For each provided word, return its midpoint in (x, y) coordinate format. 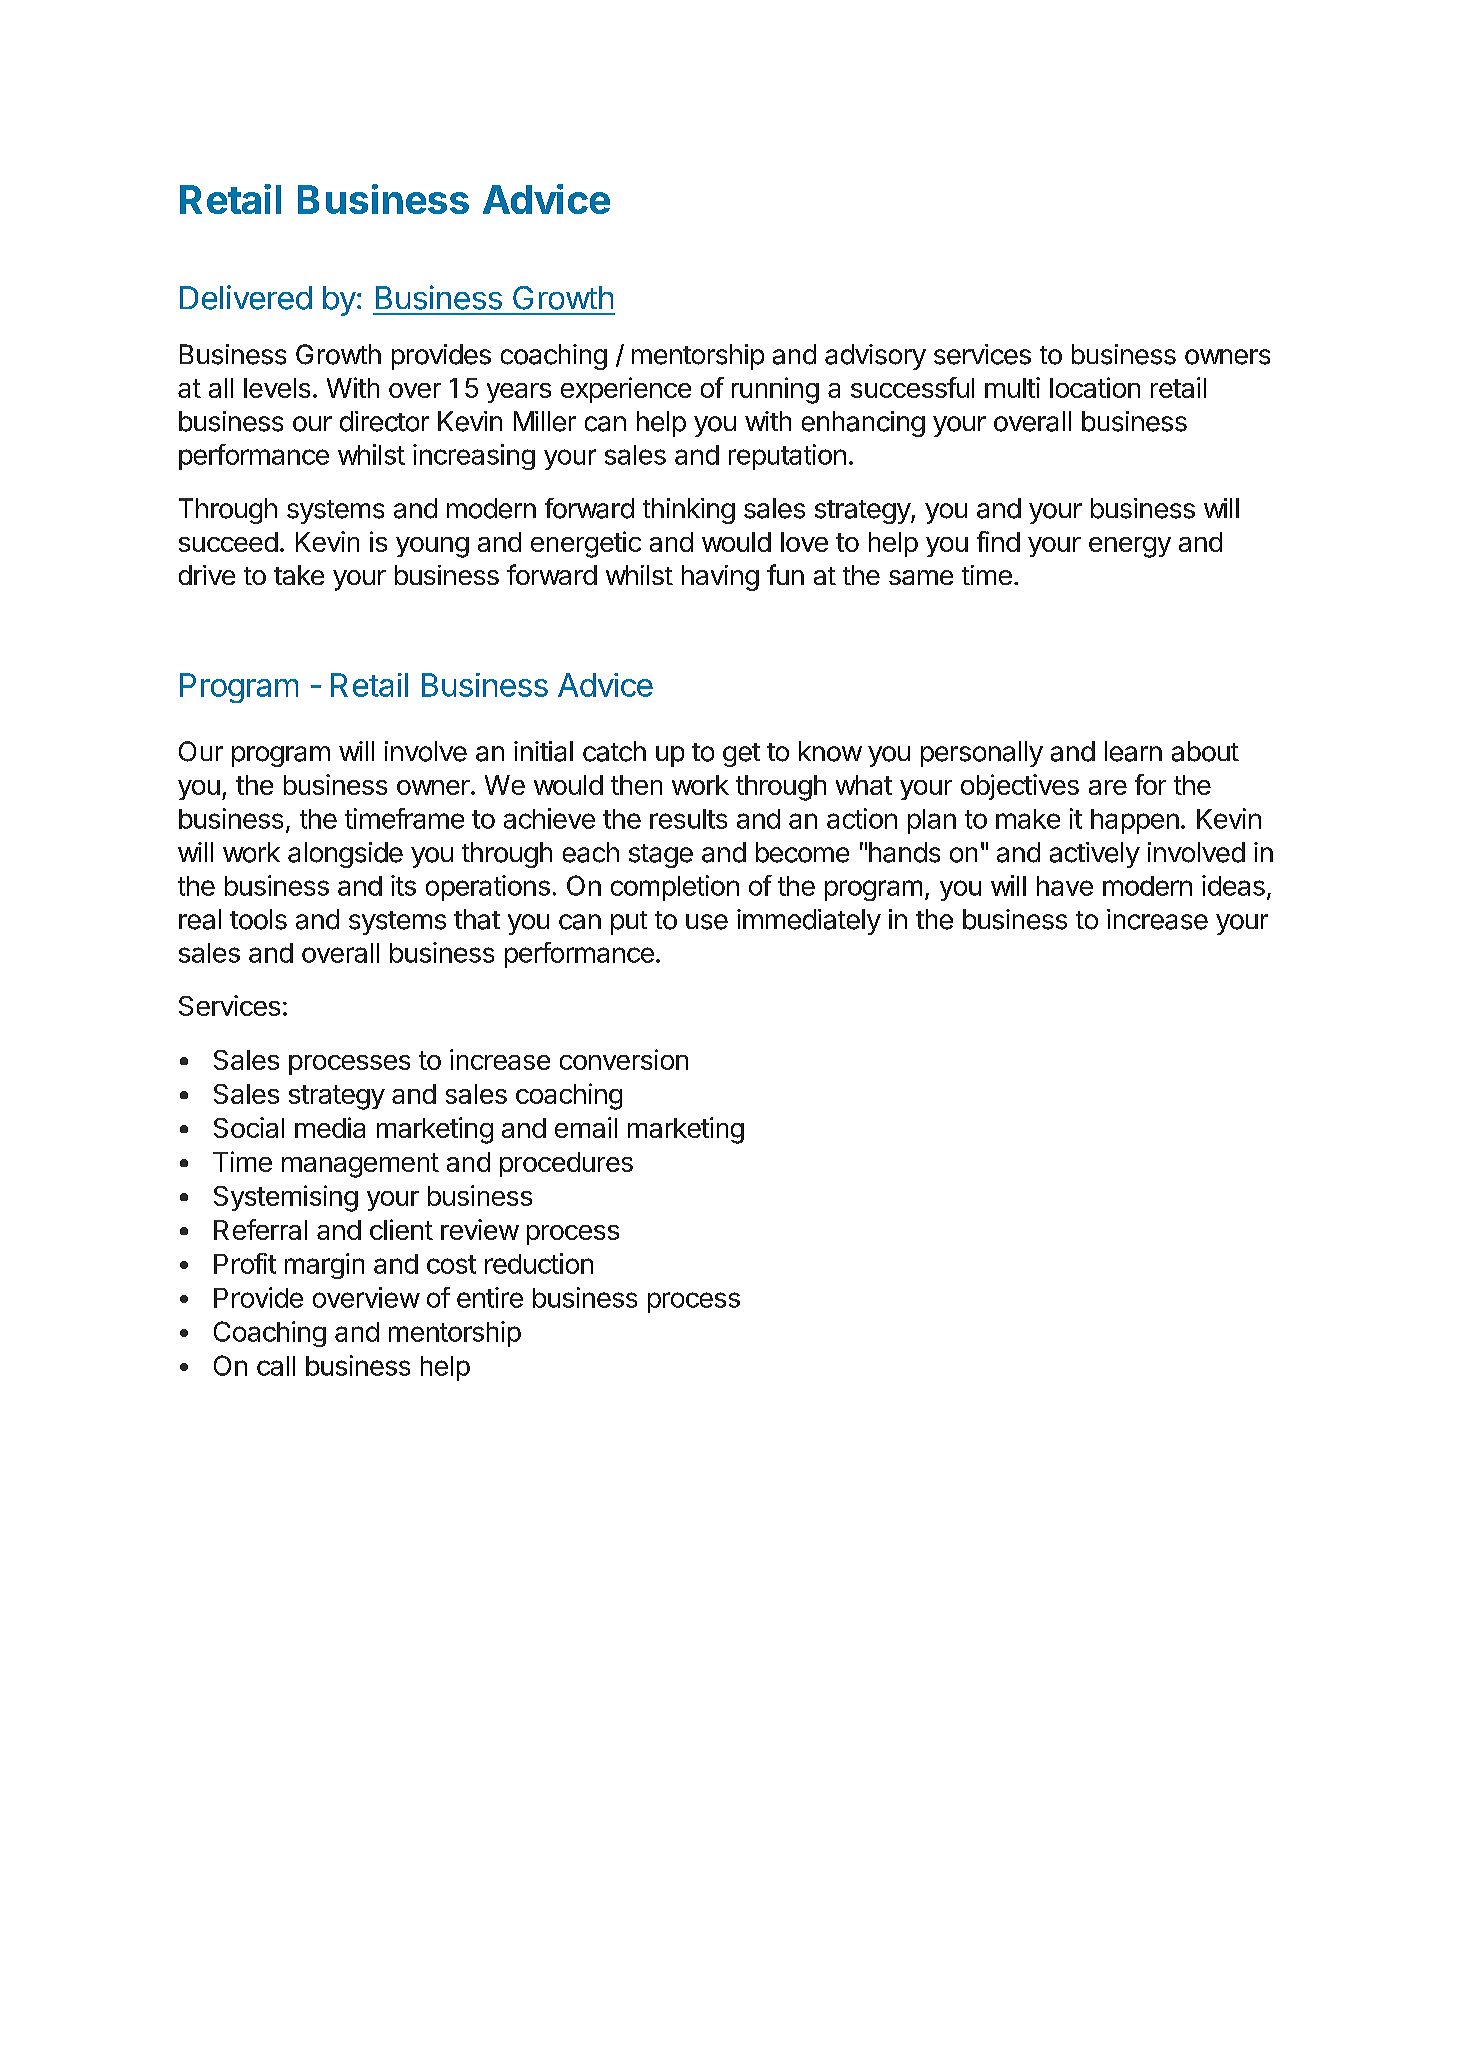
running (775, 390)
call (276, 1366)
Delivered (246, 297)
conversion (624, 1059)
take (299, 575)
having (720, 578)
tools (258, 919)
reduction (539, 1263)
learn (1133, 751)
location (1095, 387)
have (1065, 886)
